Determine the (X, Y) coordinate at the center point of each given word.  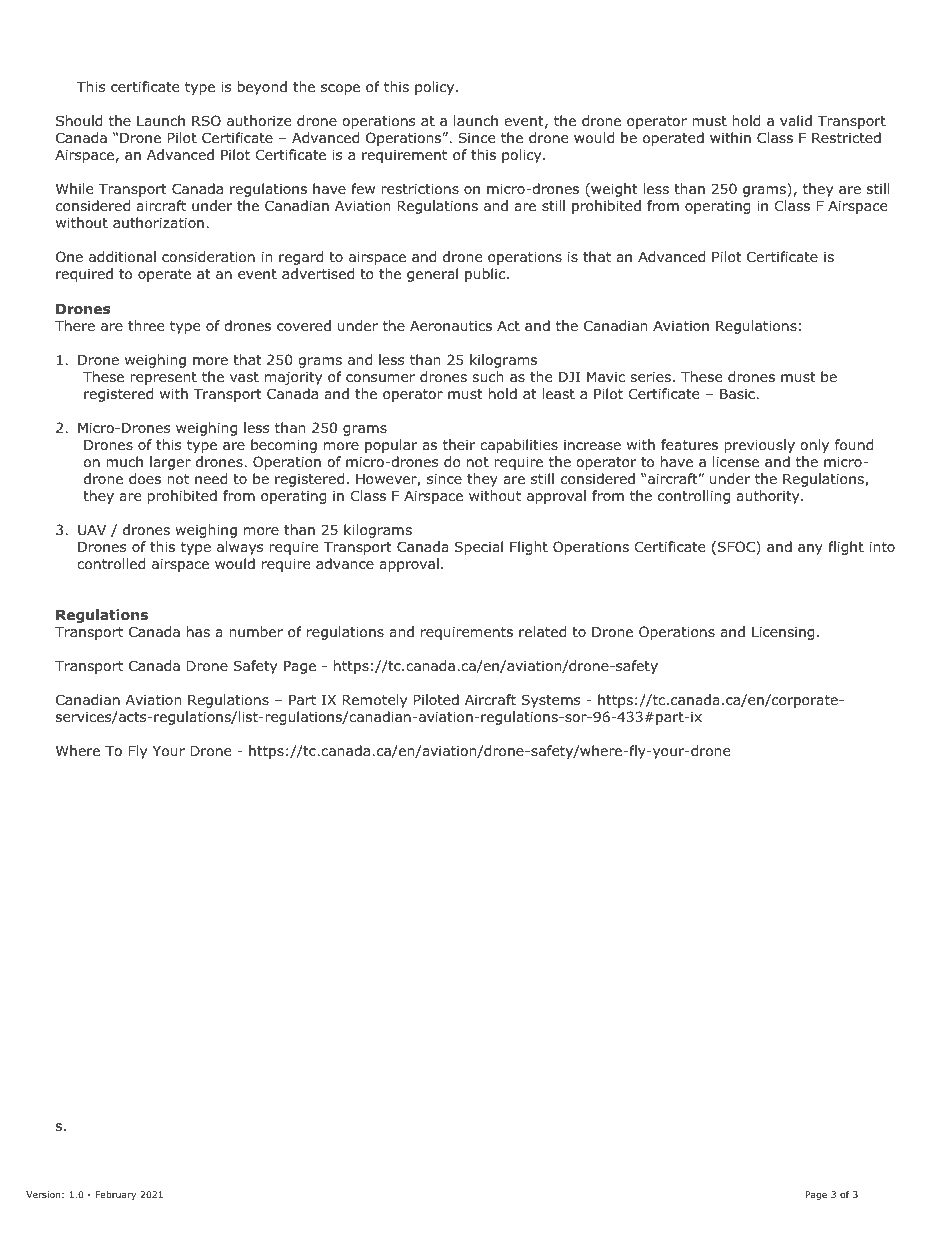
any (810, 549)
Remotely (375, 701)
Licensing (783, 633)
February (116, 1195)
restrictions (420, 189)
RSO (206, 121)
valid (796, 120)
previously (759, 446)
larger (170, 463)
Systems (551, 701)
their (459, 444)
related (543, 632)
